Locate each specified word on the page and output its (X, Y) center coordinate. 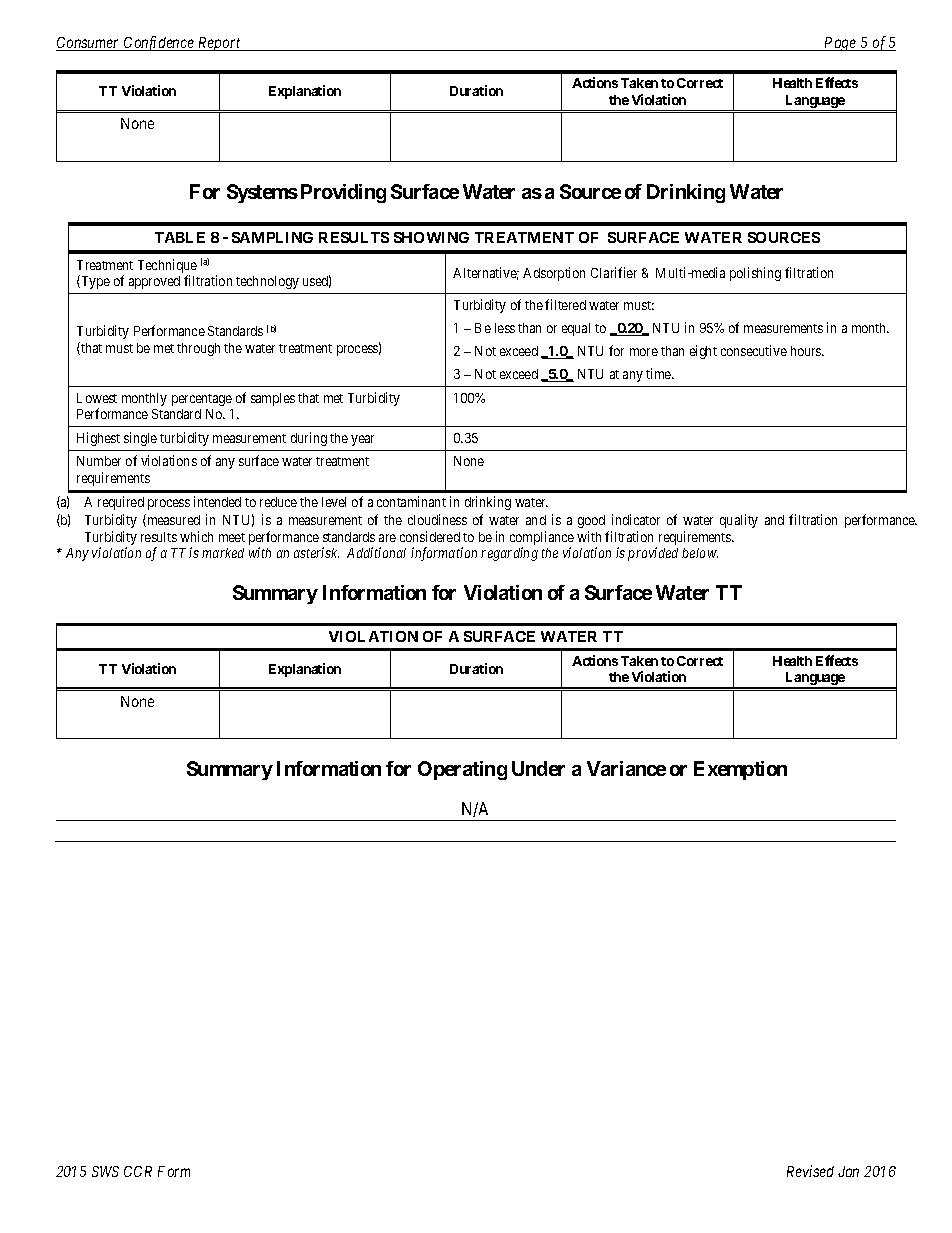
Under (538, 768)
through (198, 349)
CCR (138, 1171)
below (700, 553)
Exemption (740, 770)
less (505, 328)
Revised (810, 1171)
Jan (848, 1171)
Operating (462, 770)
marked (223, 553)
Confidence (159, 43)
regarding (509, 554)
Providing (343, 193)
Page (840, 44)
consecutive (754, 350)
